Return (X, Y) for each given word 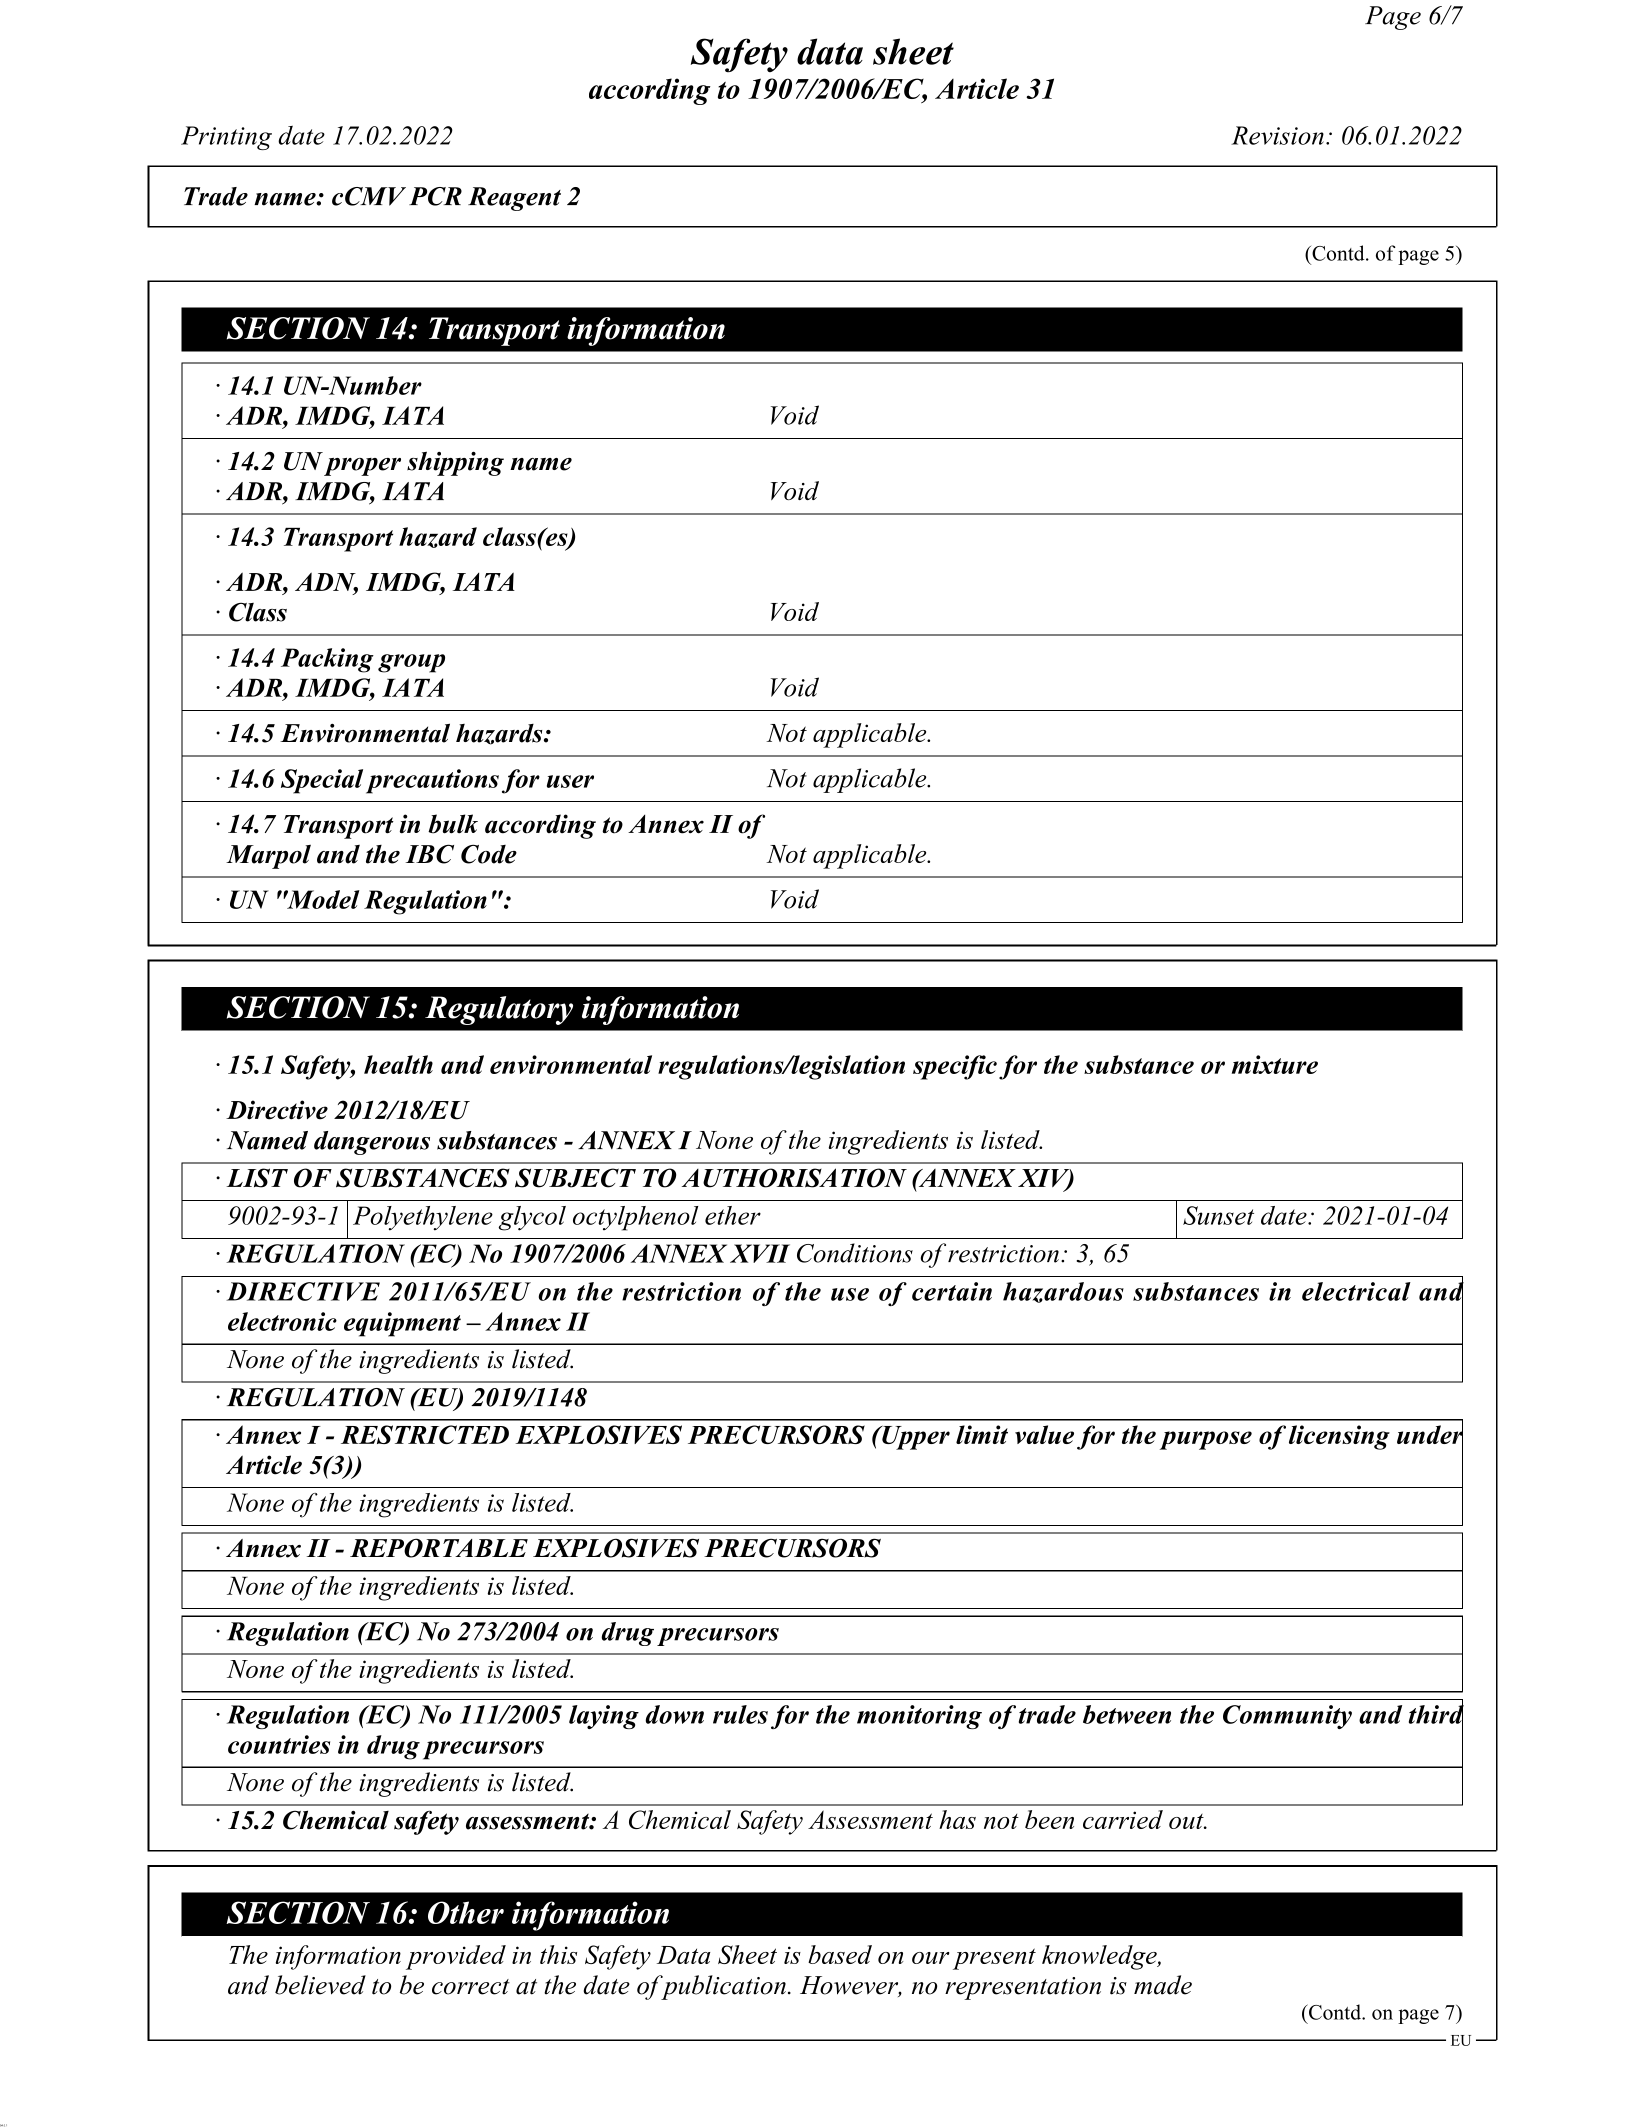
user (570, 781)
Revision (1277, 135)
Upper (915, 1438)
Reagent (514, 199)
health (398, 1064)
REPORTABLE (439, 1548)
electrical (1356, 1291)
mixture (1275, 1064)
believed (320, 1985)
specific (955, 1067)
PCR (435, 196)
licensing (1339, 1437)
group (411, 663)
